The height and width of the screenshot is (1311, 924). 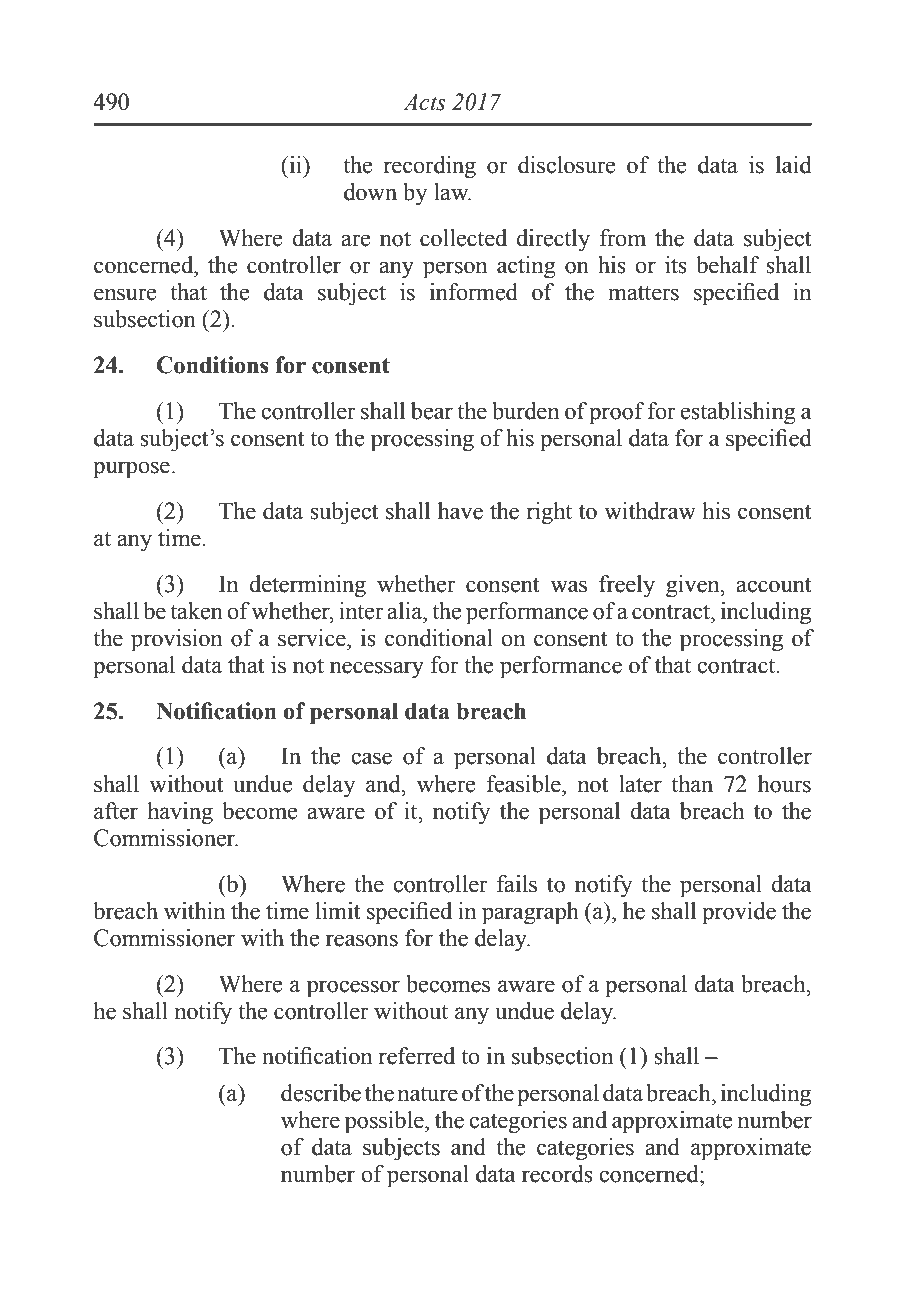 What do you see at coordinates (452, 192) in the screenshot?
I see `law` at bounding box center [452, 192].
